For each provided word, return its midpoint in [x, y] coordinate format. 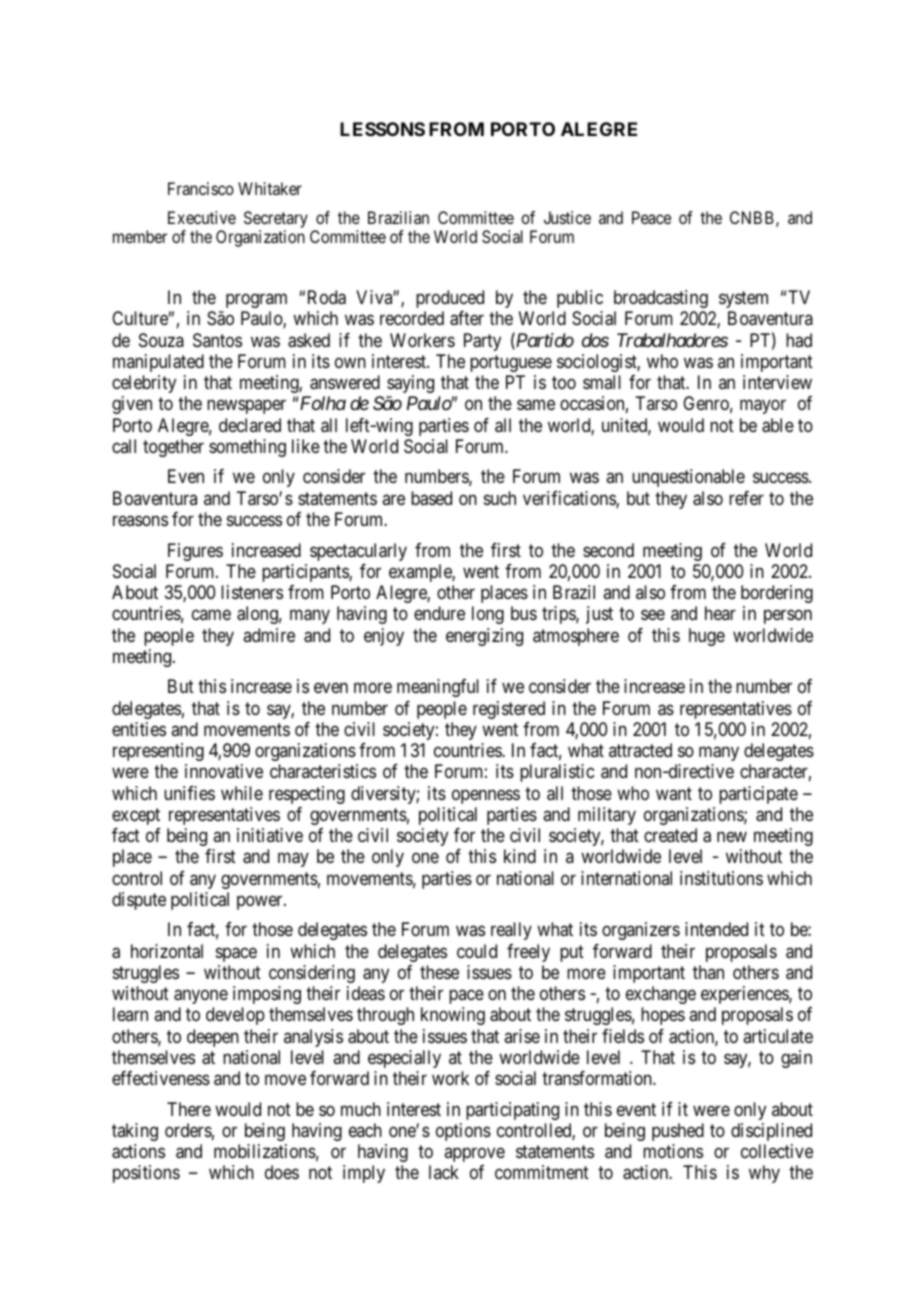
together [173, 448]
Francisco [201, 188]
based [431, 498]
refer [746, 498]
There [189, 1109]
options [463, 1132]
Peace [651, 217]
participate [758, 795]
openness [486, 796]
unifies [189, 793]
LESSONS [382, 129]
